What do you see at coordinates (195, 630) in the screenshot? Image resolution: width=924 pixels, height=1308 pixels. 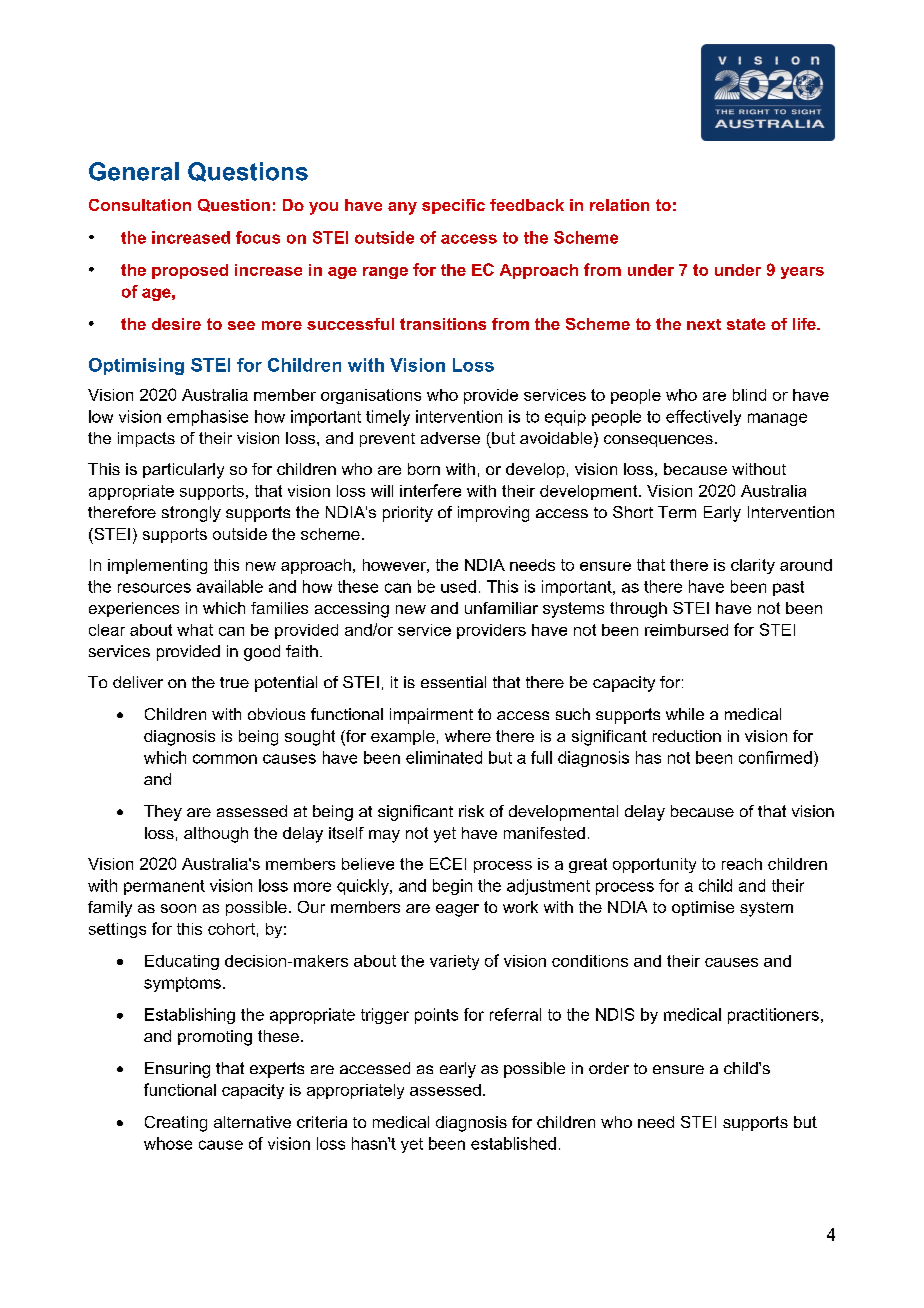 I see `what` at bounding box center [195, 630].
